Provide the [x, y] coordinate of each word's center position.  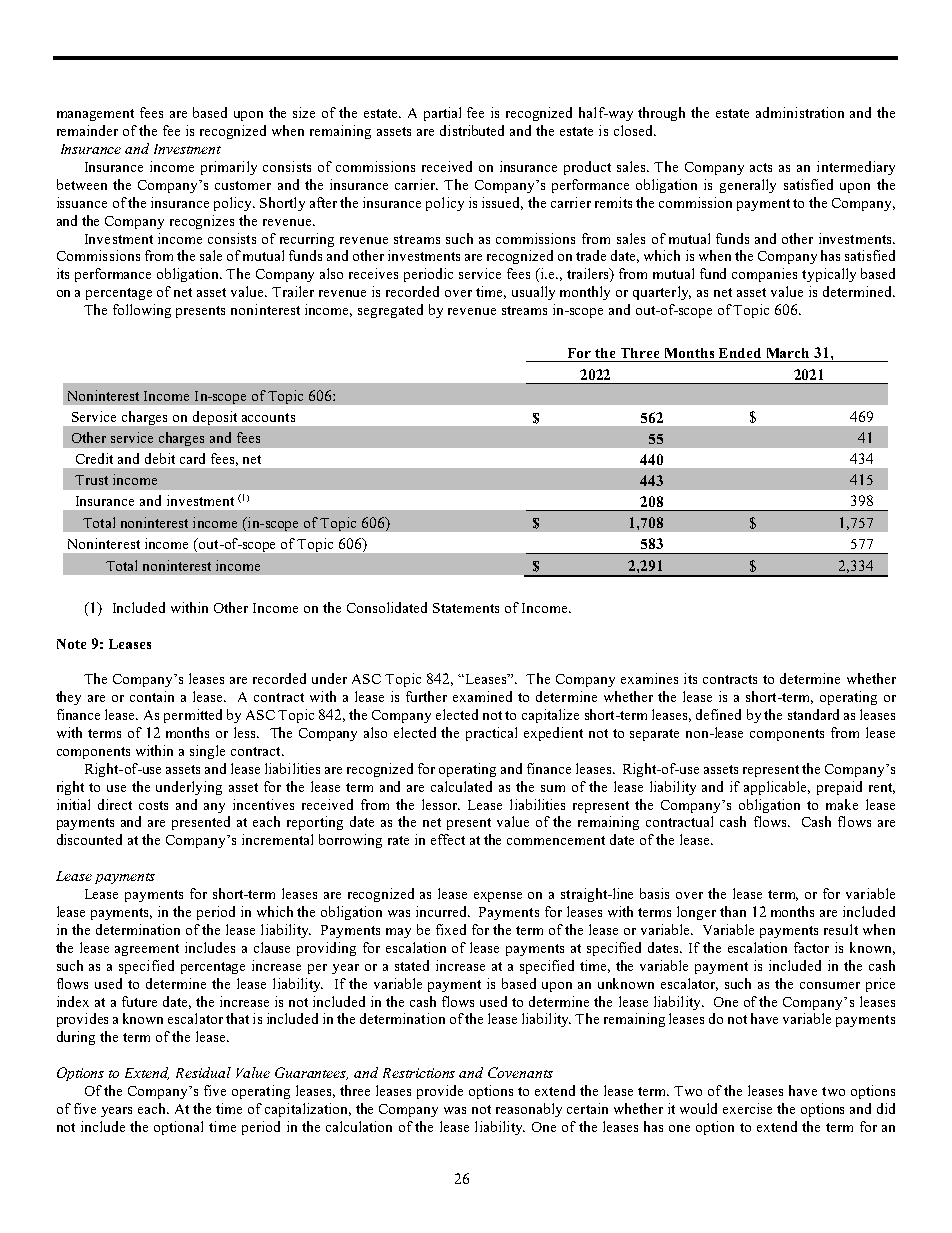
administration [800, 112]
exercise [747, 1108]
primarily [229, 168]
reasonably [529, 1110]
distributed [472, 130]
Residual [203, 1072]
